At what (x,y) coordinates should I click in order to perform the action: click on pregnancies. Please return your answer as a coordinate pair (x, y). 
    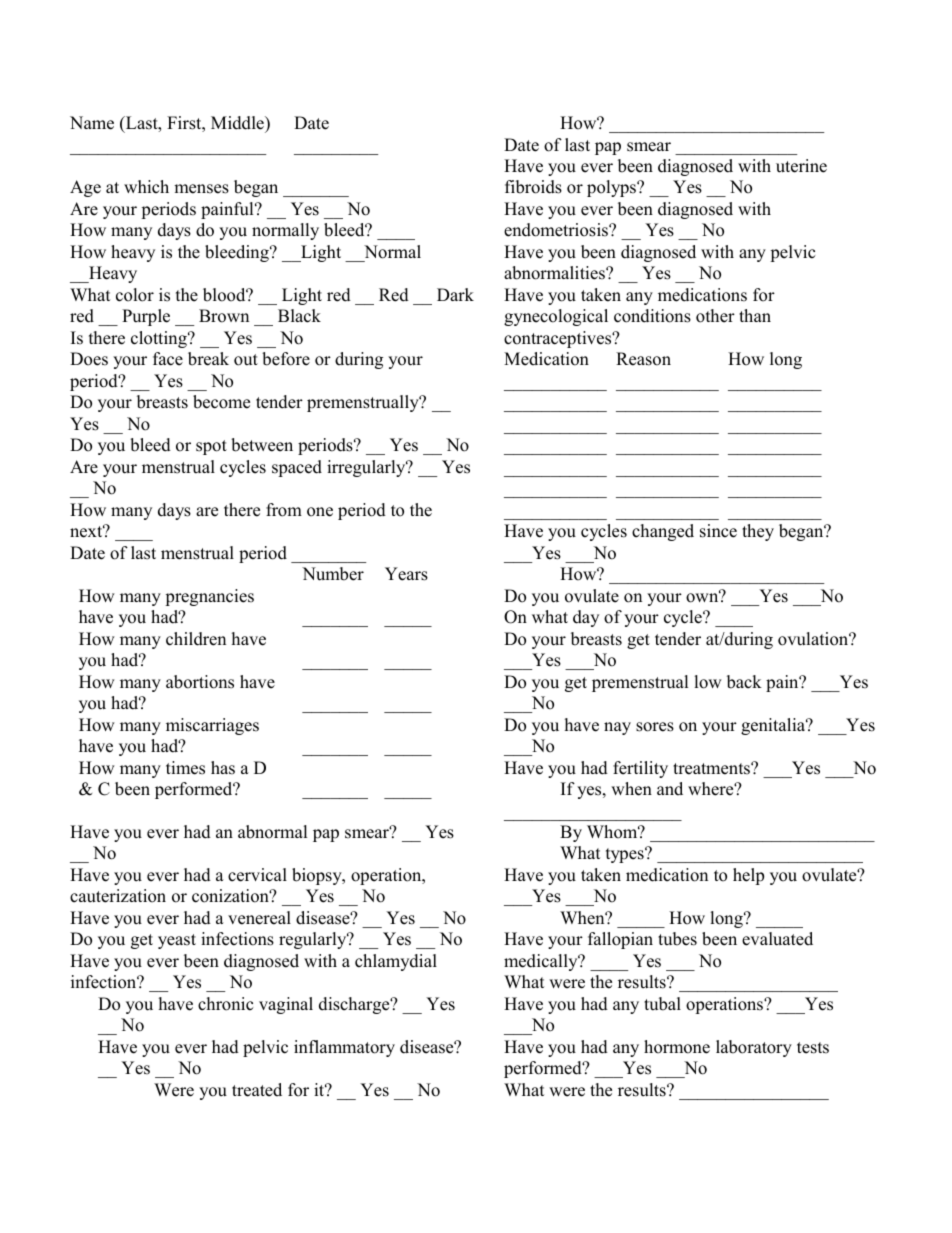
    Looking at the image, I should click on (209, 597).
